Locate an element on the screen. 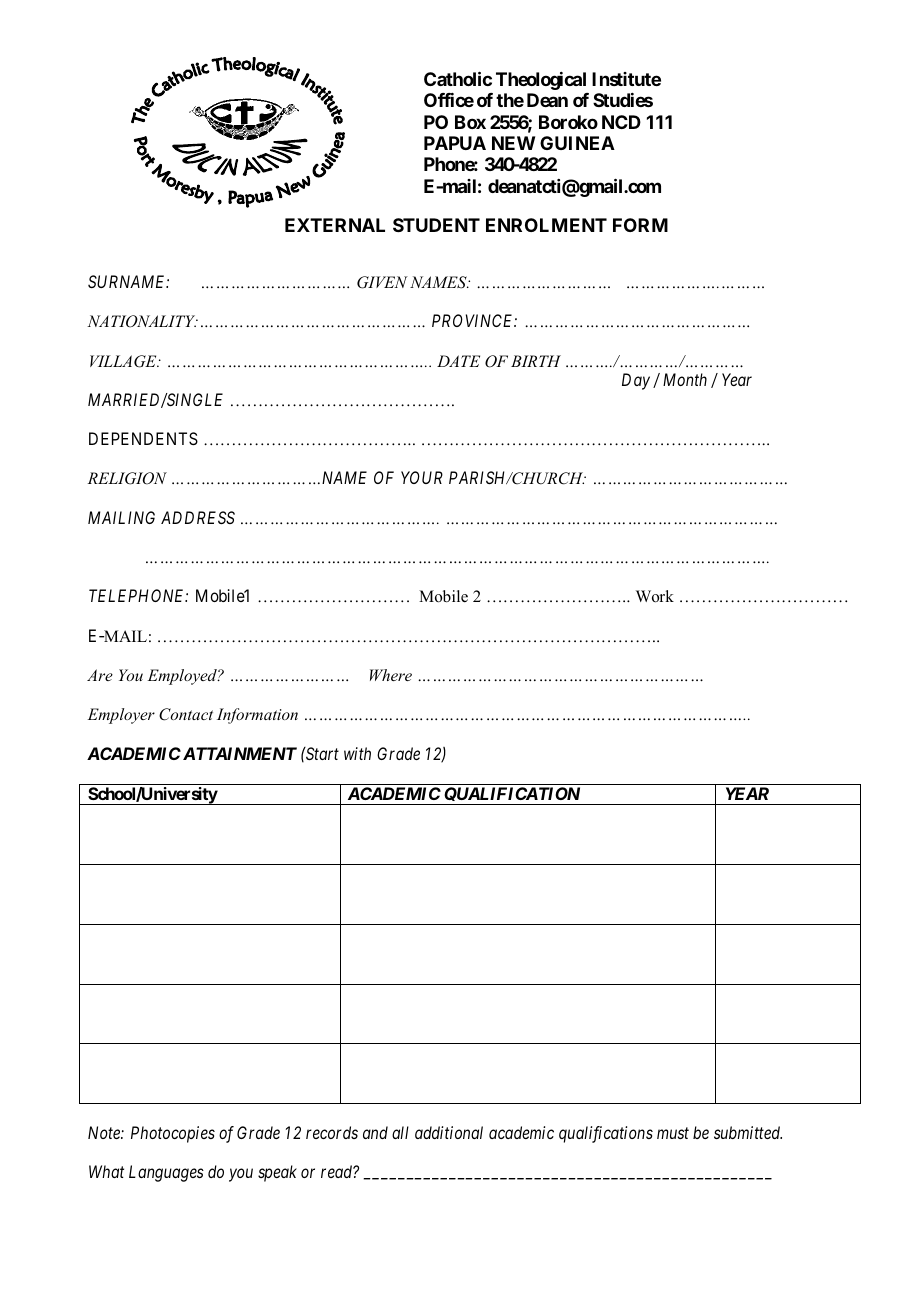 This screenshot has width=924, height=1308. GUINEA is located at coordinates (577, 143).
